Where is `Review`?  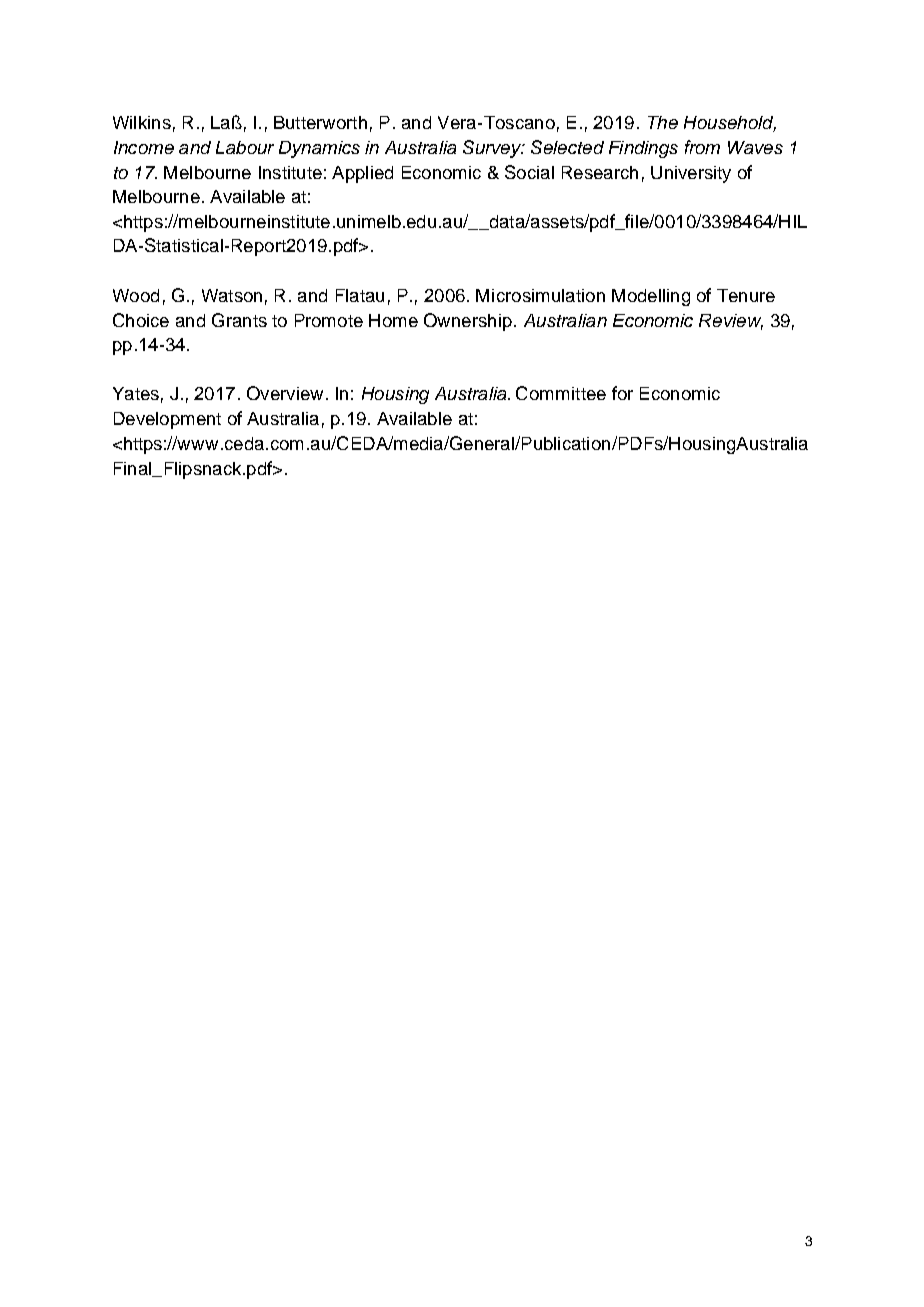
Review is located at coordinates (731, 321).
